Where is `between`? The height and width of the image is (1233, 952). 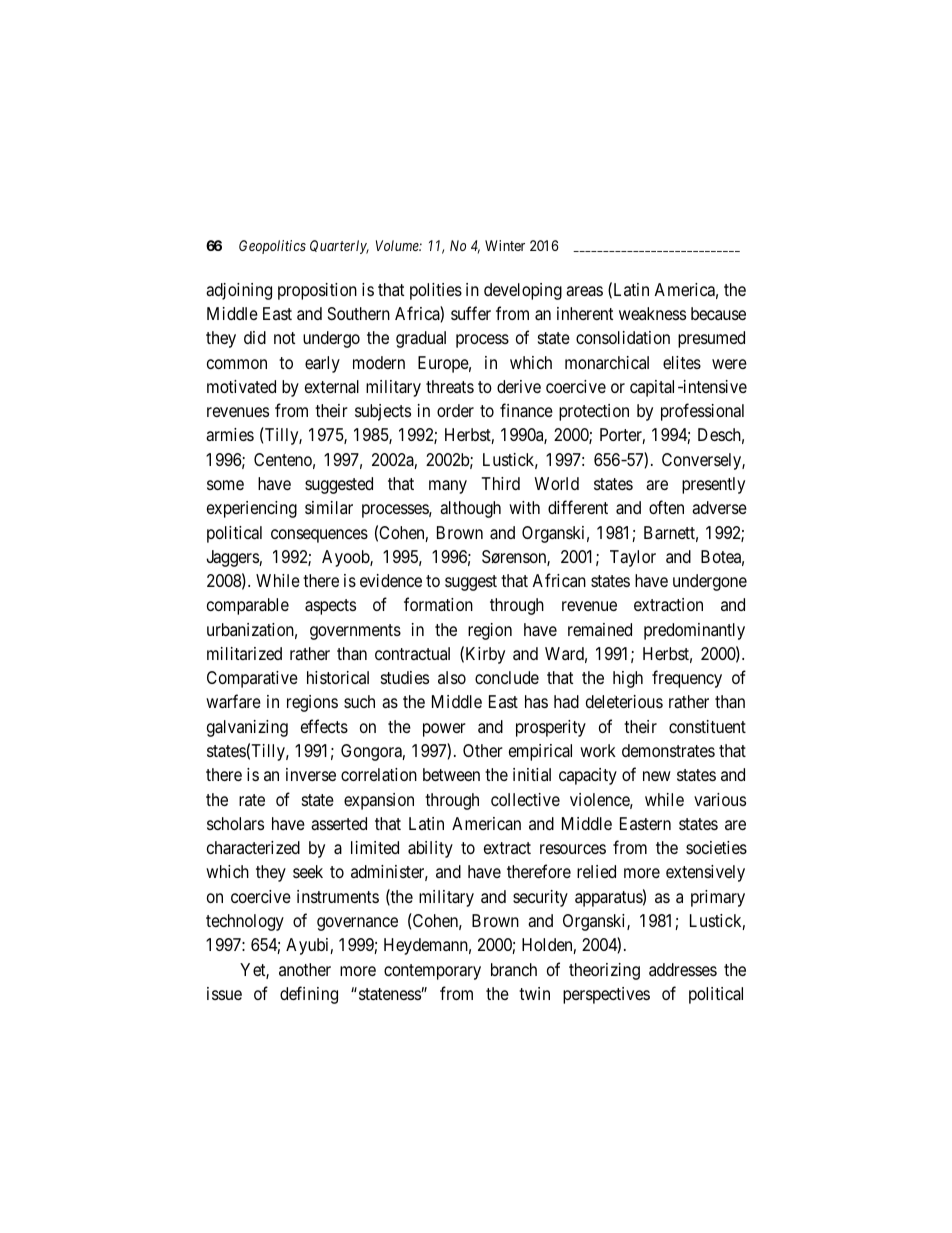
between is located at coordinates (451, 774).
